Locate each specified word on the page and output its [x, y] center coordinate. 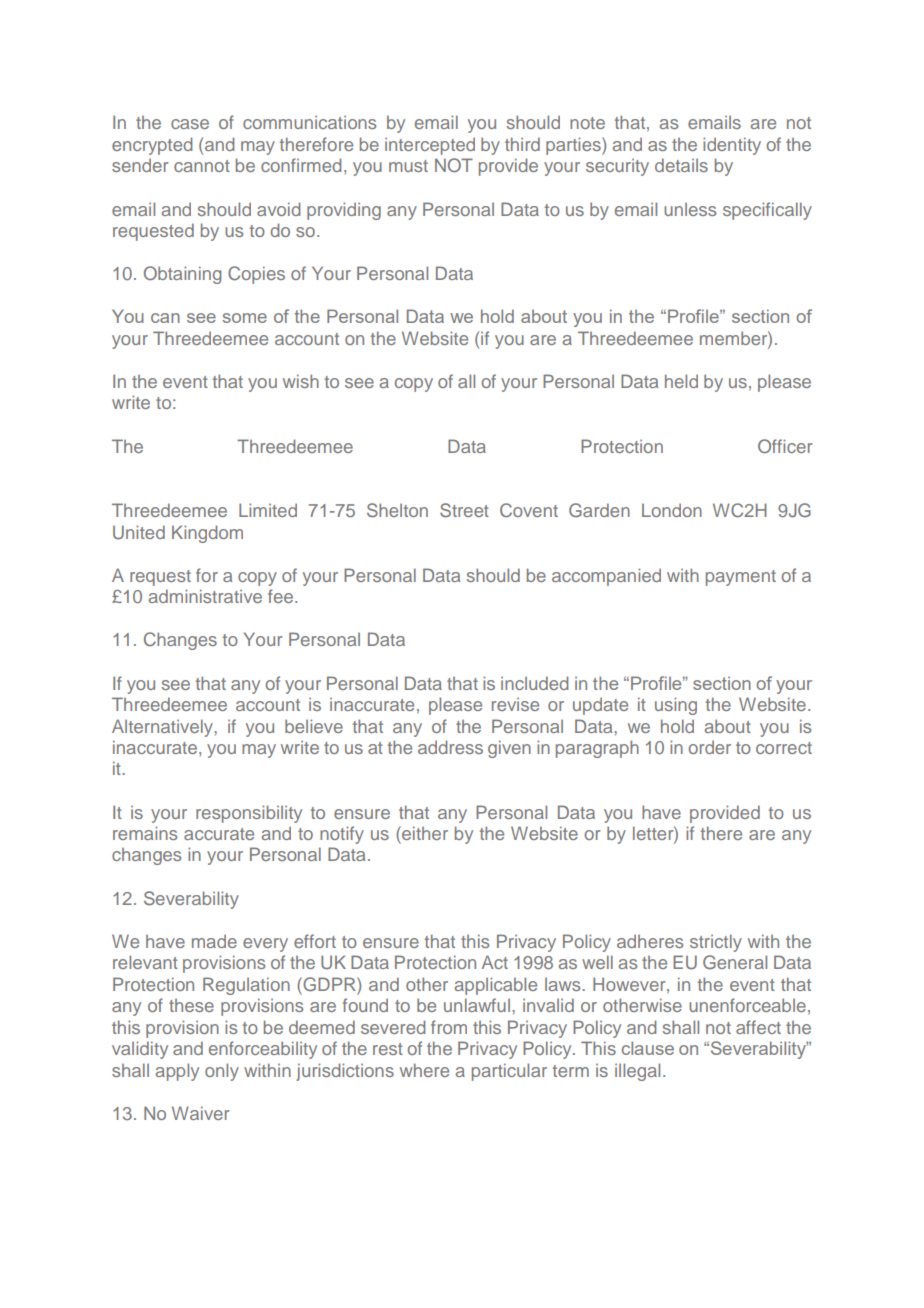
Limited [268, 510]
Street [464, 510]
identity [732, 146]
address [450, 747]
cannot [202, 166]
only [222, 1072]
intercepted [430, 146]
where [424, 1070]
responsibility [249, 814]
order [710, 747]
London [672, 510]
